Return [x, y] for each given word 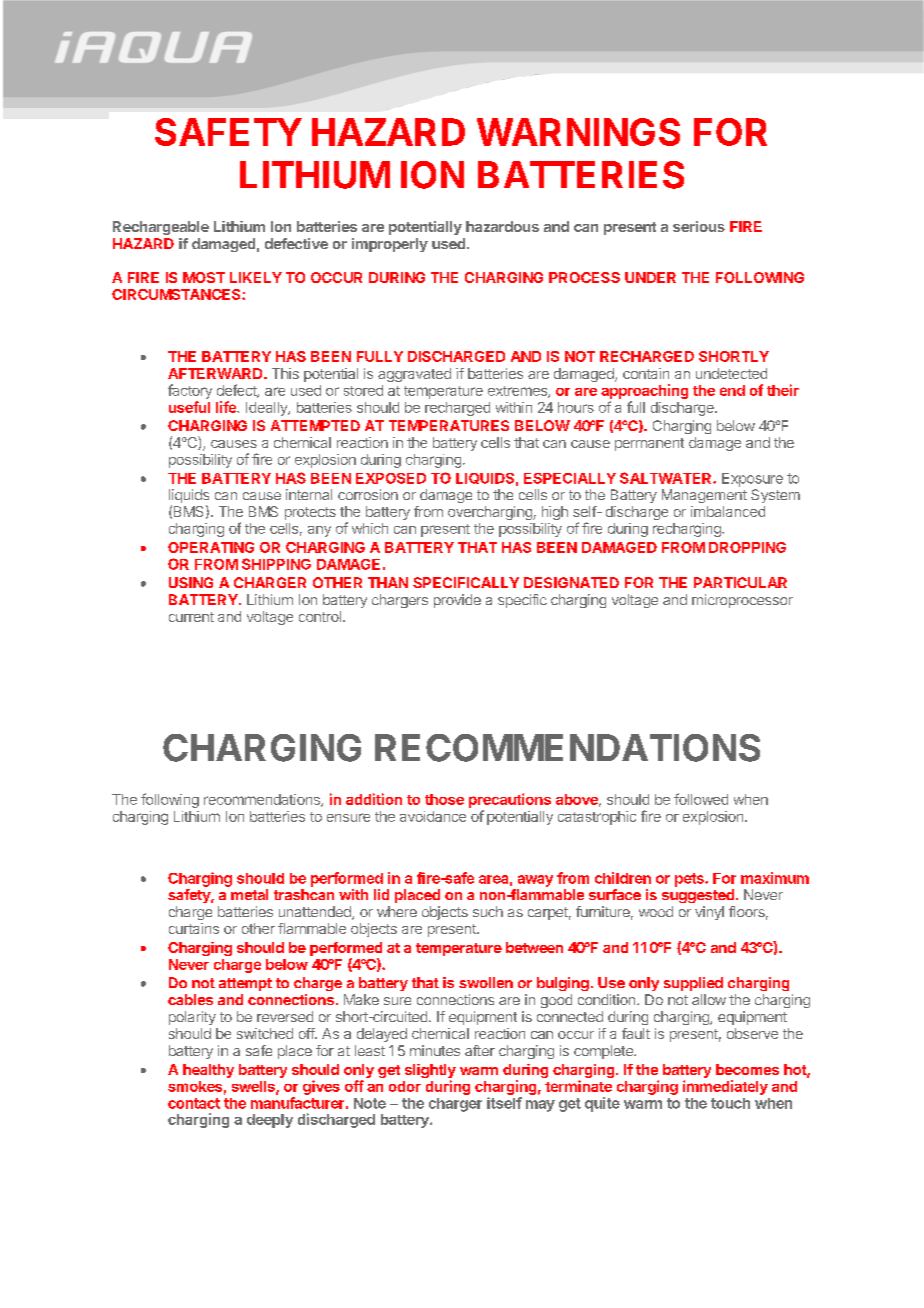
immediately [725, 1087]
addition [374, 799]
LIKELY [256, 277]
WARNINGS [578, 132]
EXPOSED [391, 478]
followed [701, 799]
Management [704, 496]
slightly [430, 1072]
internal [309, 494]
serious [699, 226]
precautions [510, 800]
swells [254, 1087]
